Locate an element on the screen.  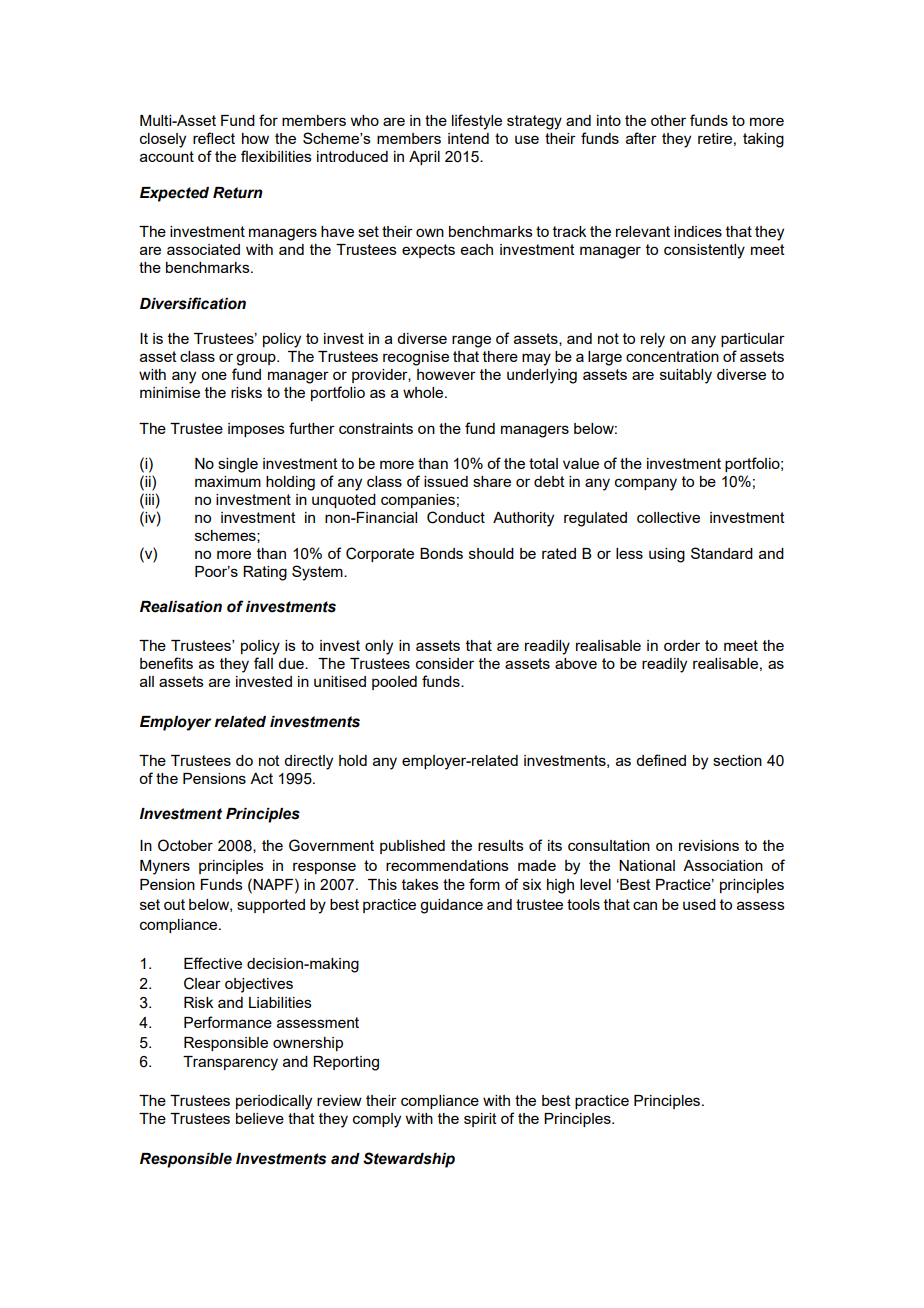
results is located at coordinates (501, 845).
